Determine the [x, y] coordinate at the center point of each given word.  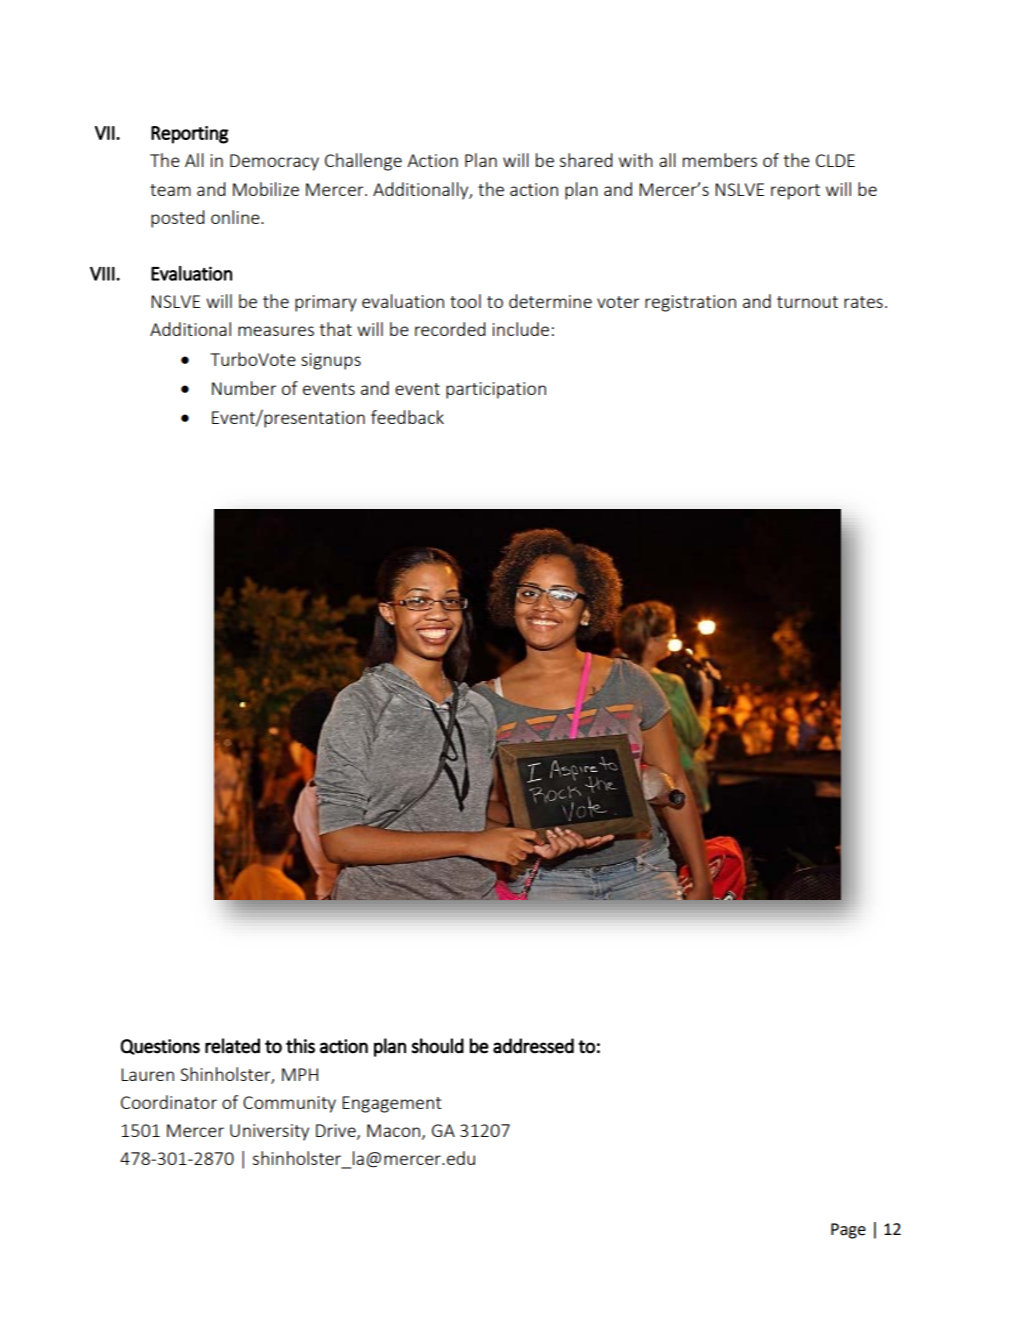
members [720, 160]
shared [586, 160]
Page [848, 1231]
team [170, 190]
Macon [393, 1130]
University [269, 1132]
